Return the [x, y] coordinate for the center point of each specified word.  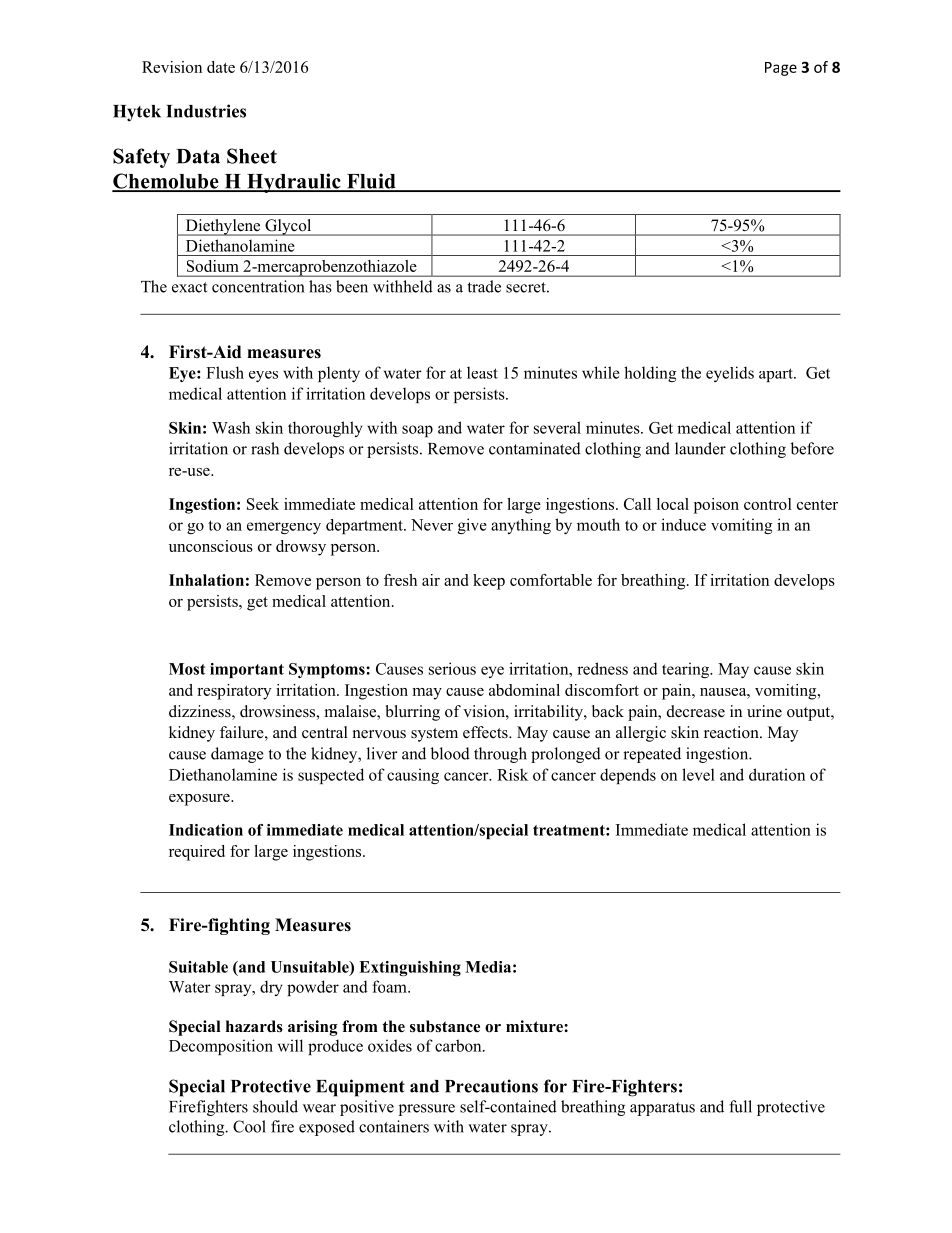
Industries [206, 111]
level [698, 774]
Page [781, 69]
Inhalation [206, 580]
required [197, 853]
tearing [687, 670]
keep [489, 582]
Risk [512, 774]
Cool [249, 1126]
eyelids [730, 374]
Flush [225, 372]
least [482, 372]
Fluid [371, 182]
